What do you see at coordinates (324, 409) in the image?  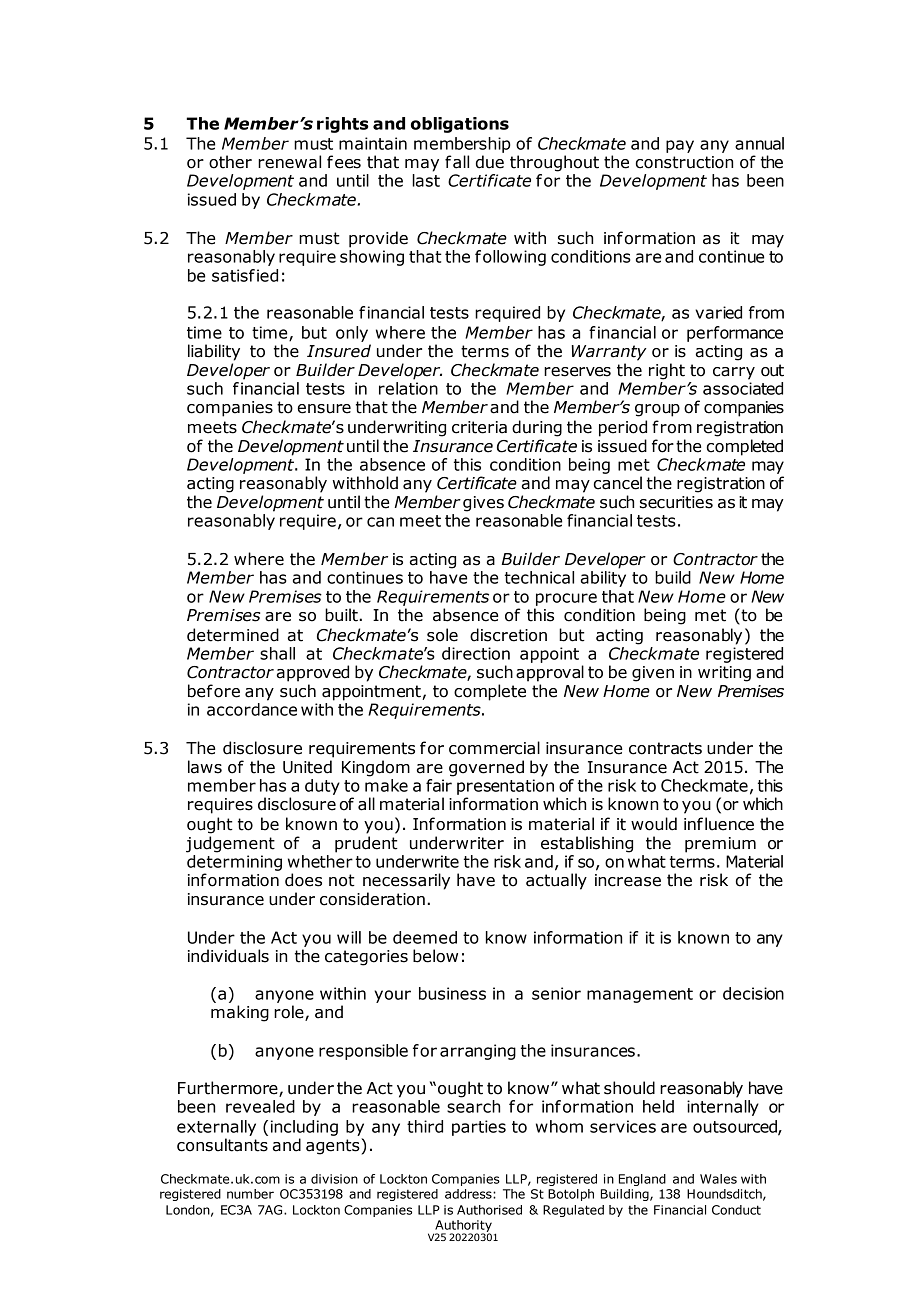 I see `ensure` at bounding box center [324, 409].
